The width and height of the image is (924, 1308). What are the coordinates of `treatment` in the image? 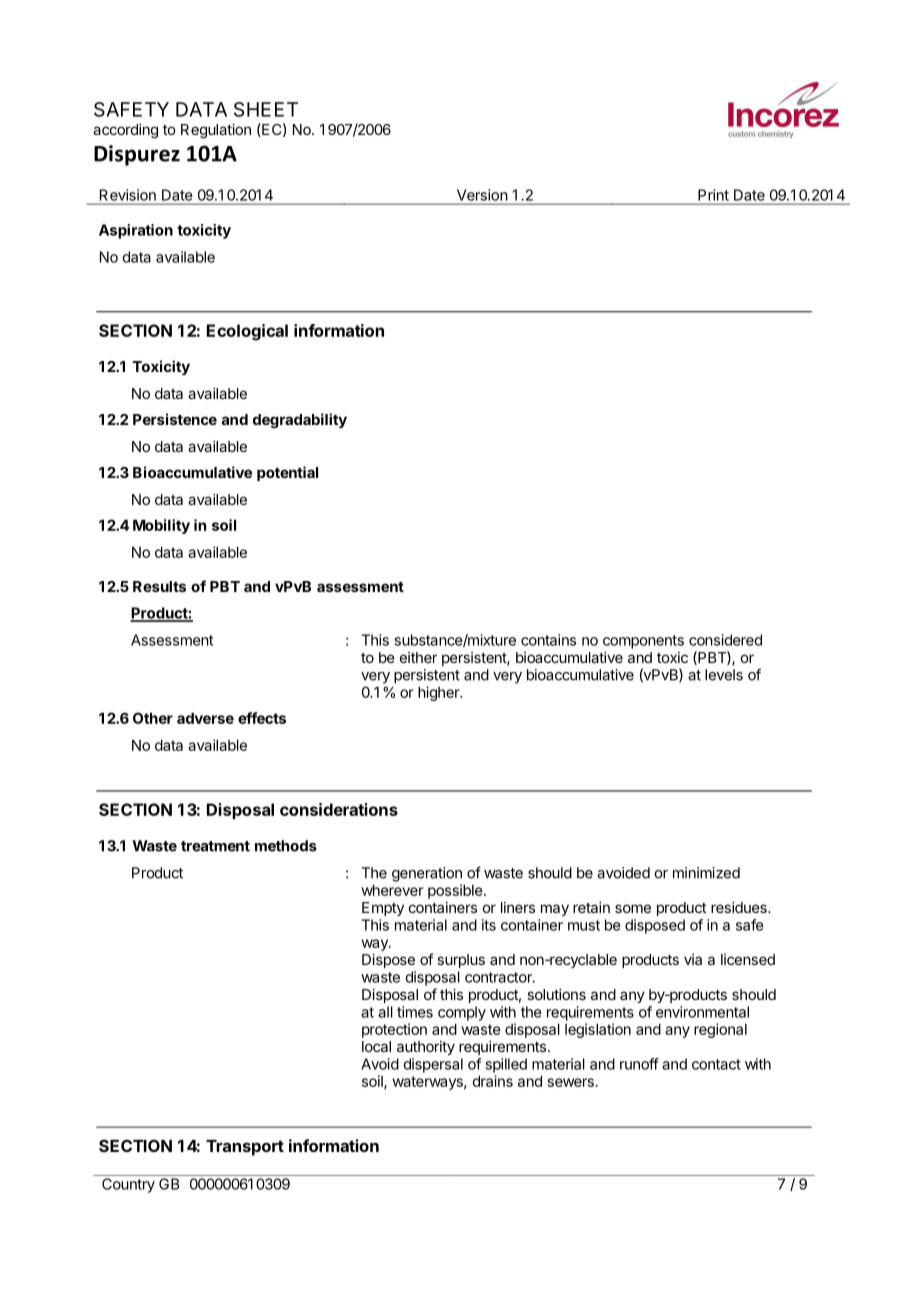 It's located at (215, 846).
